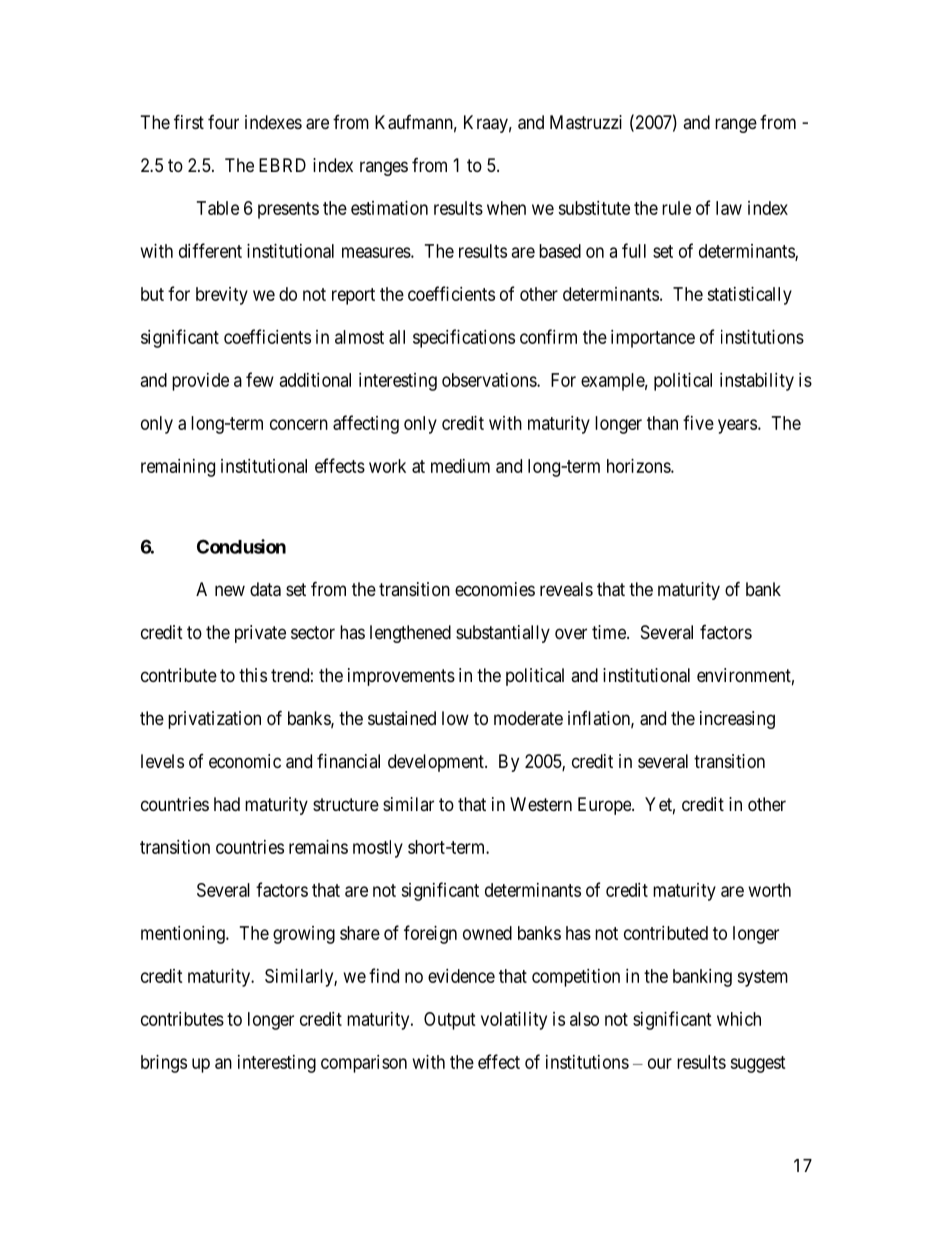 The height and width of the document is (1233, 952). I want to click on brings, so click(164, 1064).
